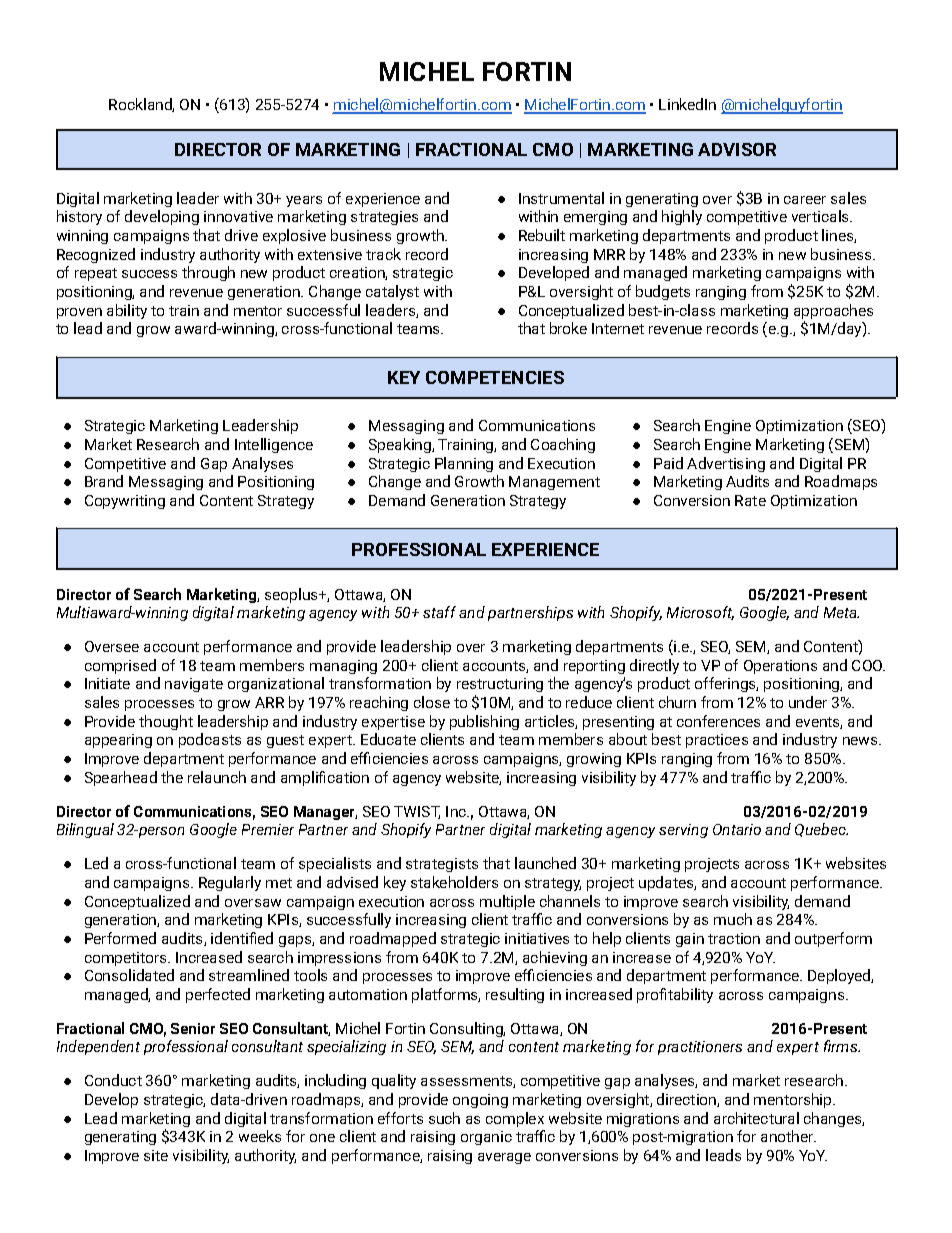  What do you see at coordinates (238, 216) in the screenshot?
I see `innovative` at bounding box center [238, 216].
